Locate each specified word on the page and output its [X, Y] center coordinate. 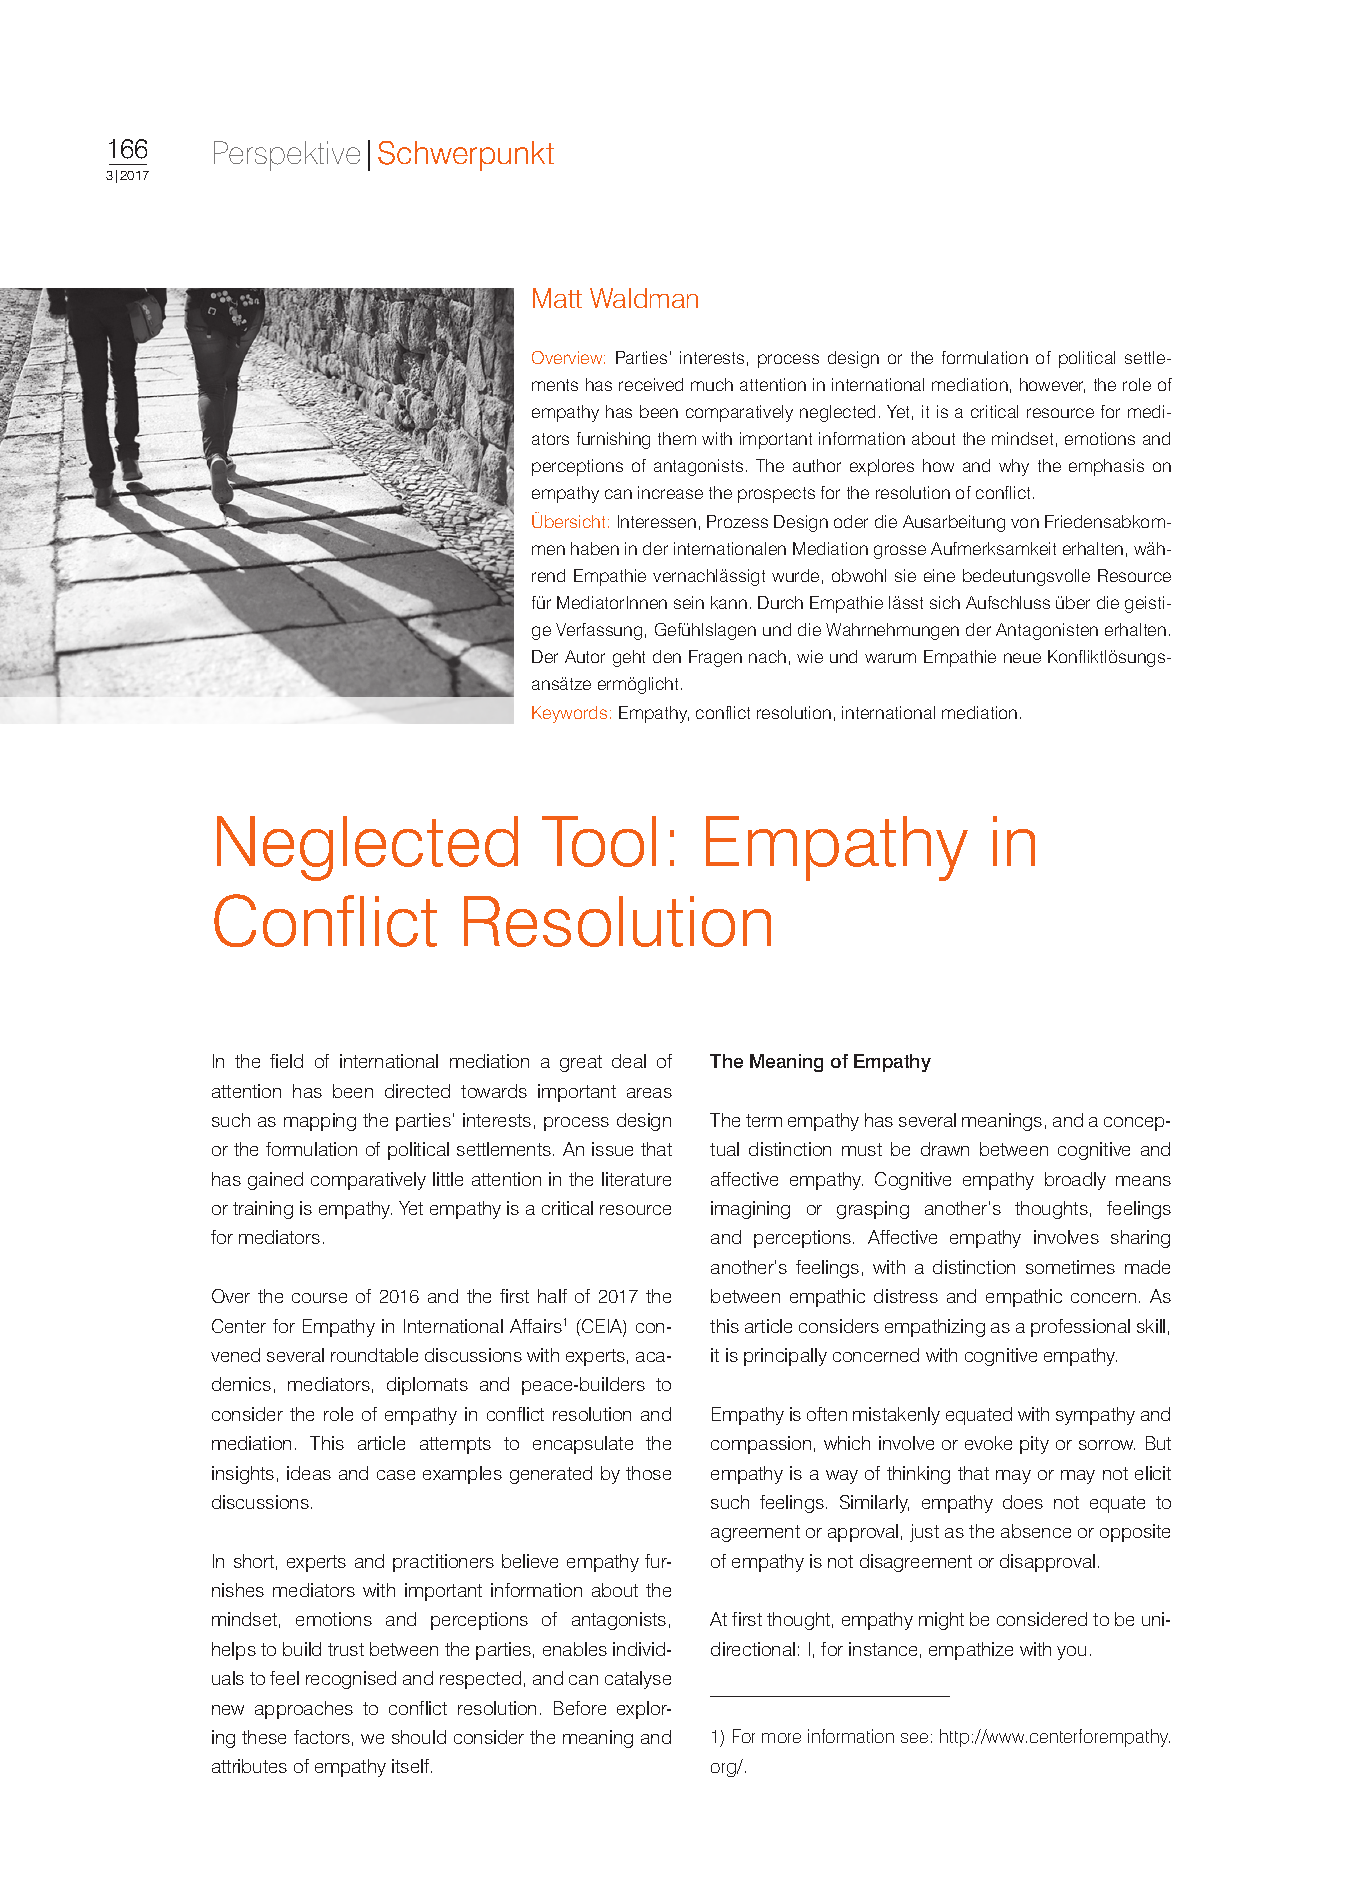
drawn [945, 1149]
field [286, 1061]
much [712, 384]
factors [322, 1737]
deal [629, 1061]
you [1071, 1653]
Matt [557, 298]
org [725, 1770]
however [1052, 385]
